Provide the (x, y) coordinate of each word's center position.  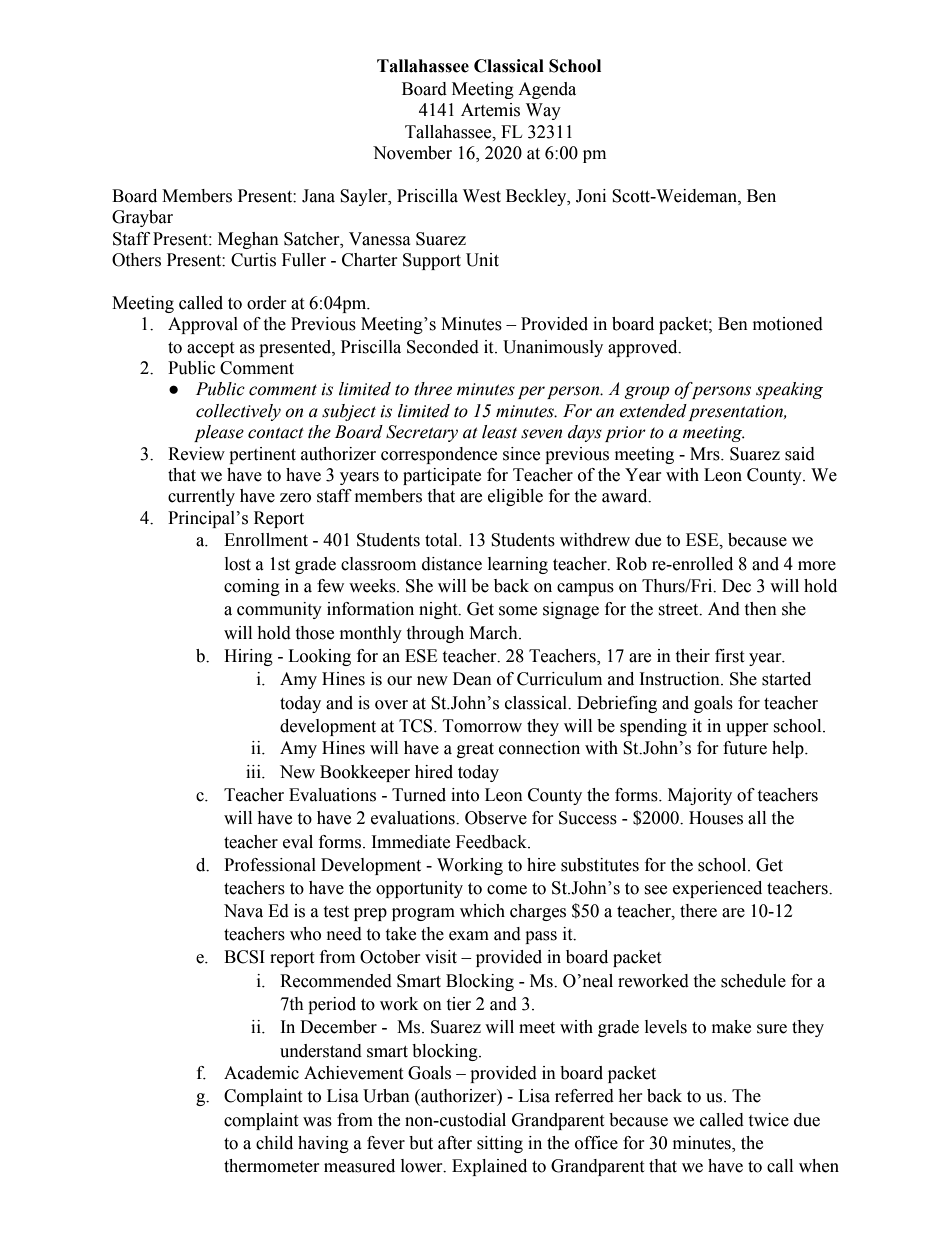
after (455, 1143)
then (760, 609)
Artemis (490, 110)
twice (768, 1120)
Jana (318, 196)
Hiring (248, 657)
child (274, 1143)
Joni (591, 196)
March (494, 633)
